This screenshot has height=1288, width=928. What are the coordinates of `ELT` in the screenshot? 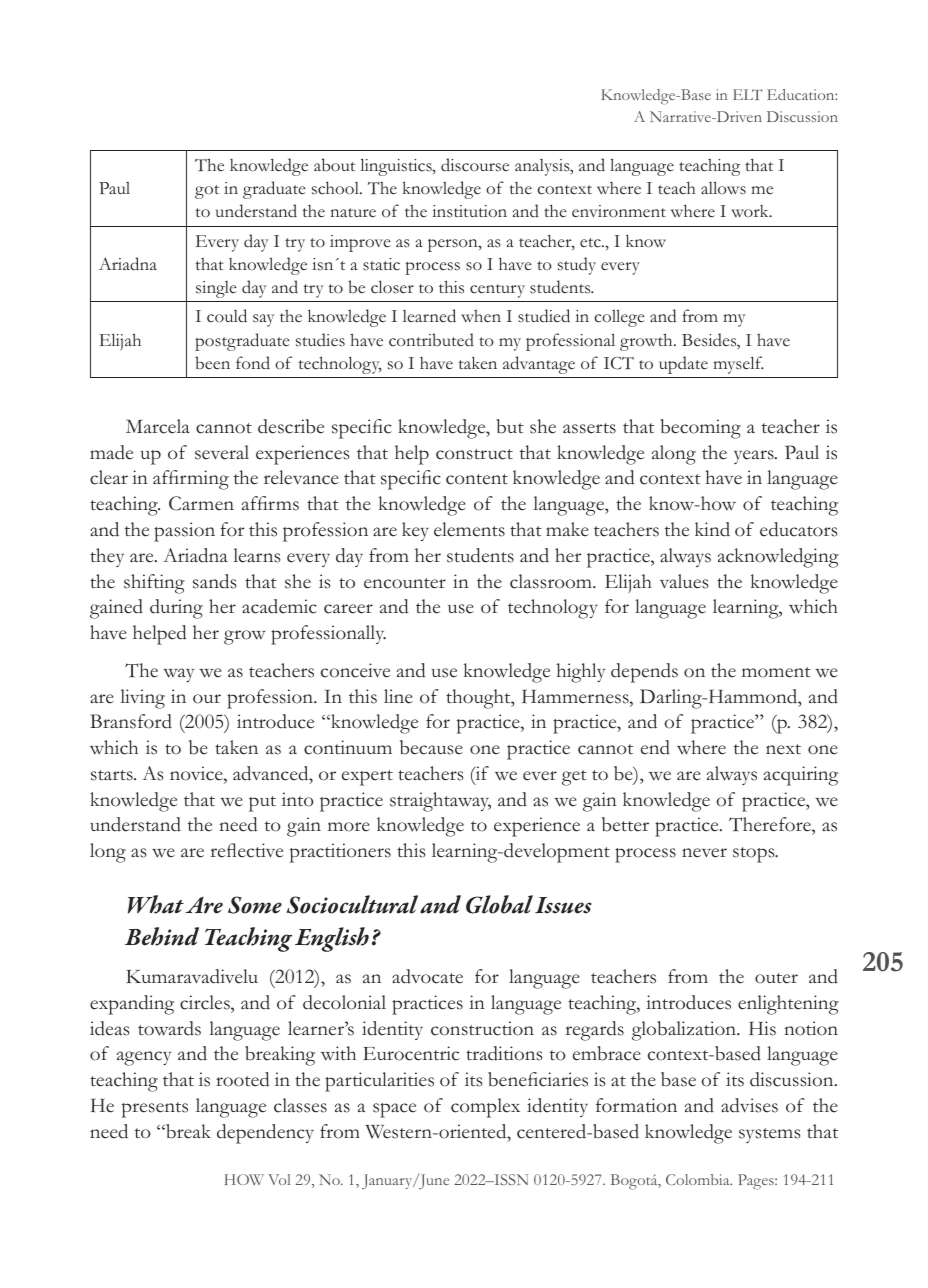 It's located at (747, 94).
